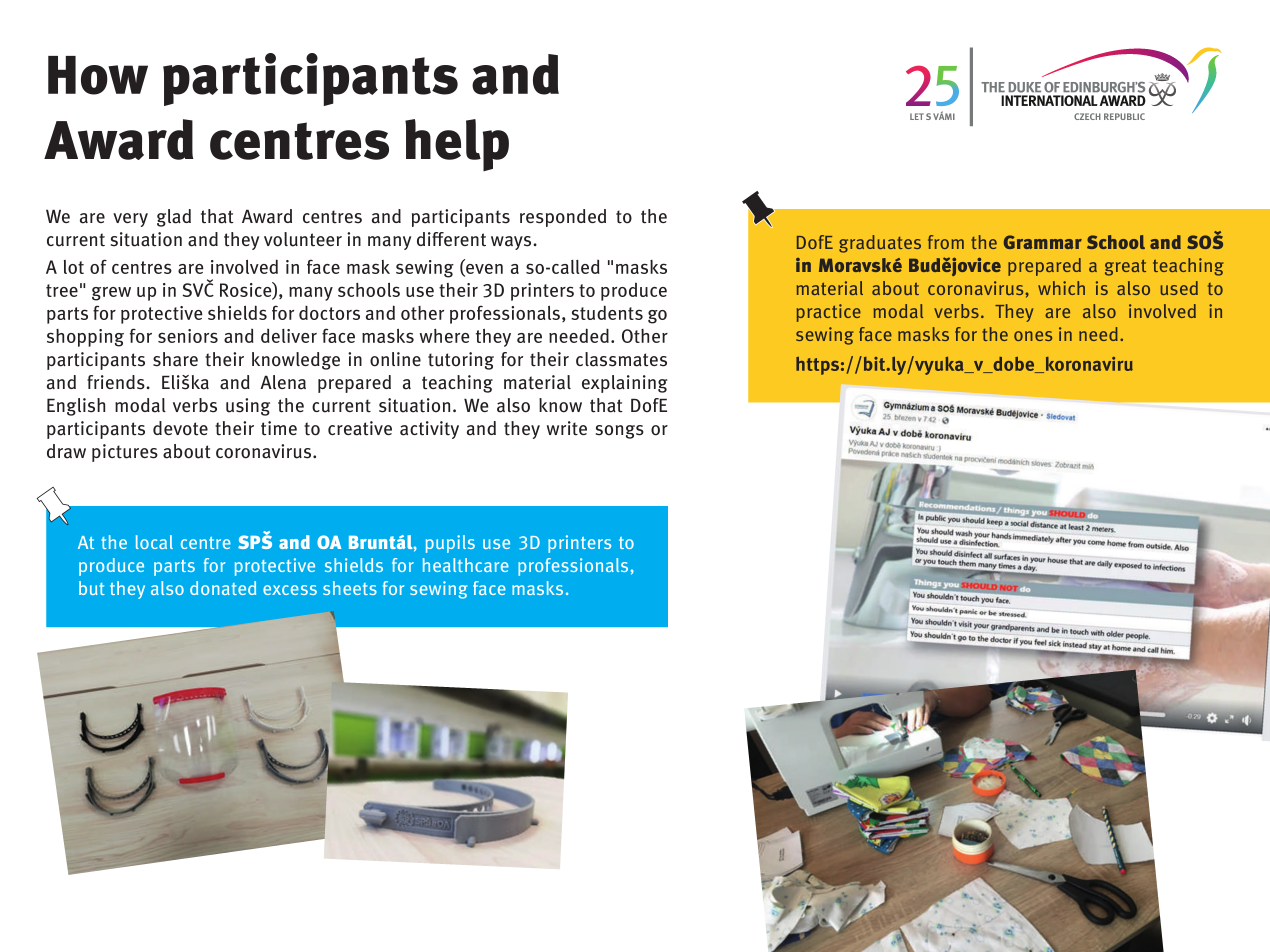  What do you see at coordinates (607, 312) in the image?
I see `students` at bounding box center [607, 312].
